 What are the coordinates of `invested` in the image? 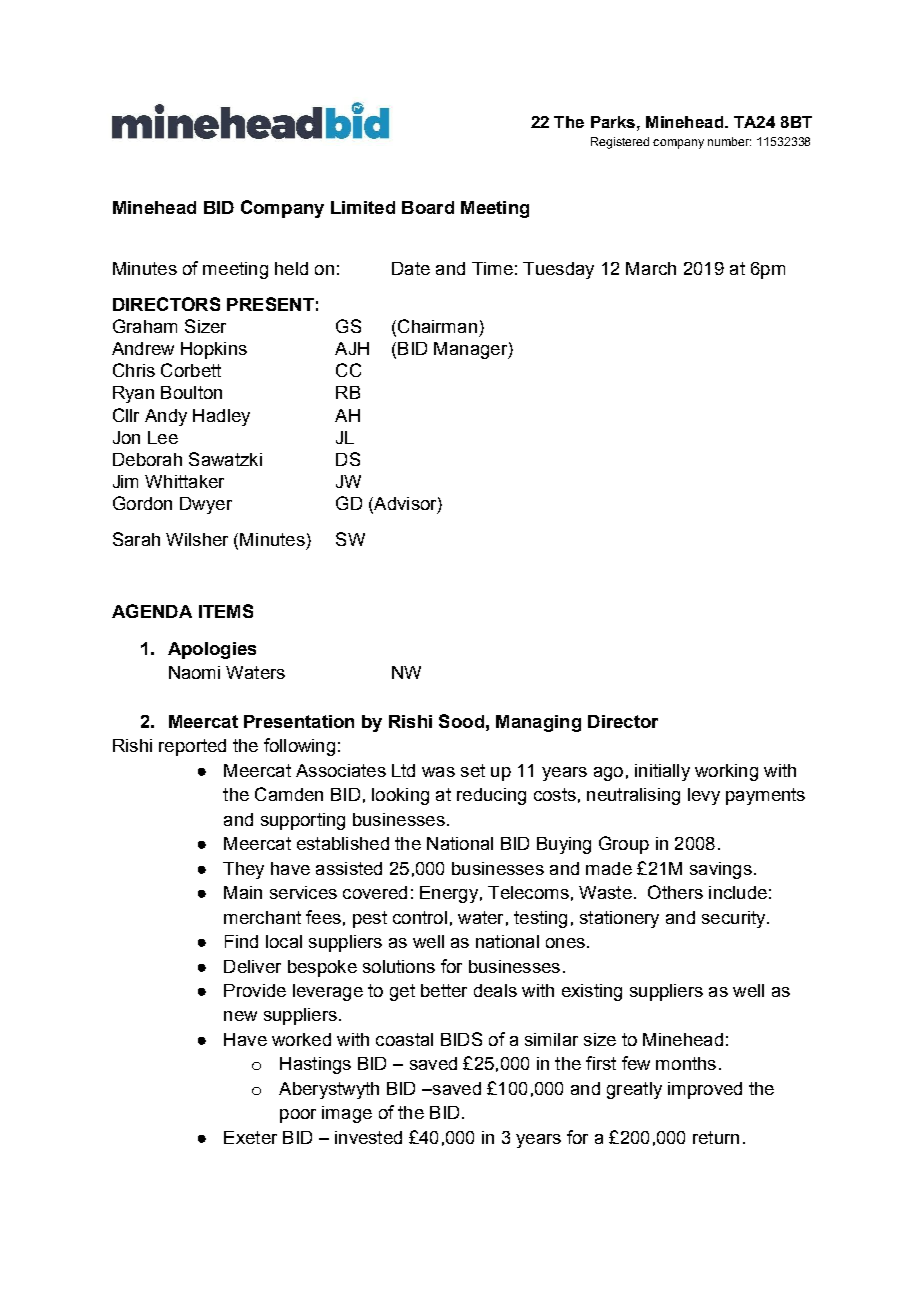 It's located at (368, 1137).
